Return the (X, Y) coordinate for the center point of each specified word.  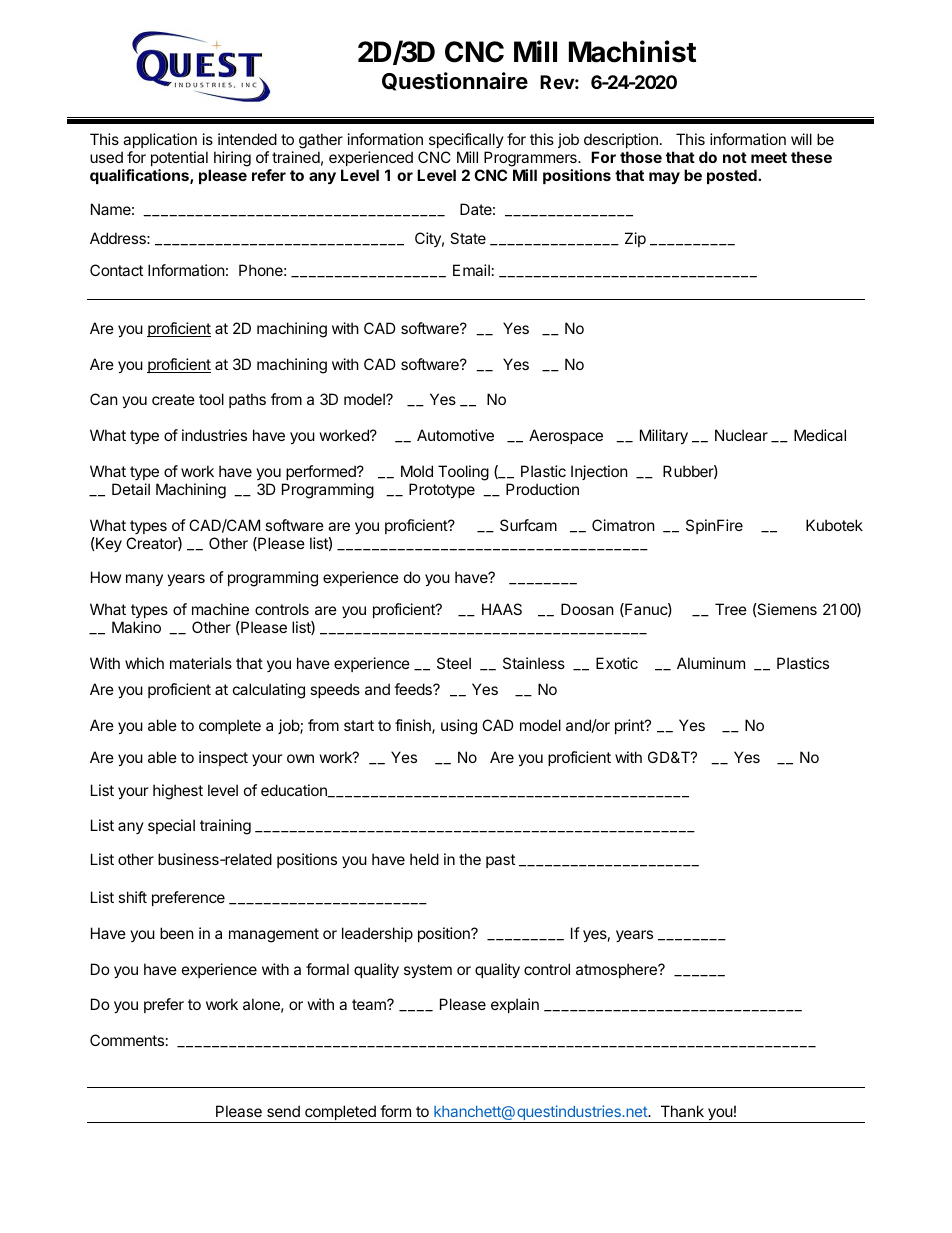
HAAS (502, 609)
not (735, 157)
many (144, 580)
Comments (127, 1040)
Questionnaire (455, 81)
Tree (731, 609)
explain (515, 1005)
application (160, 140)
